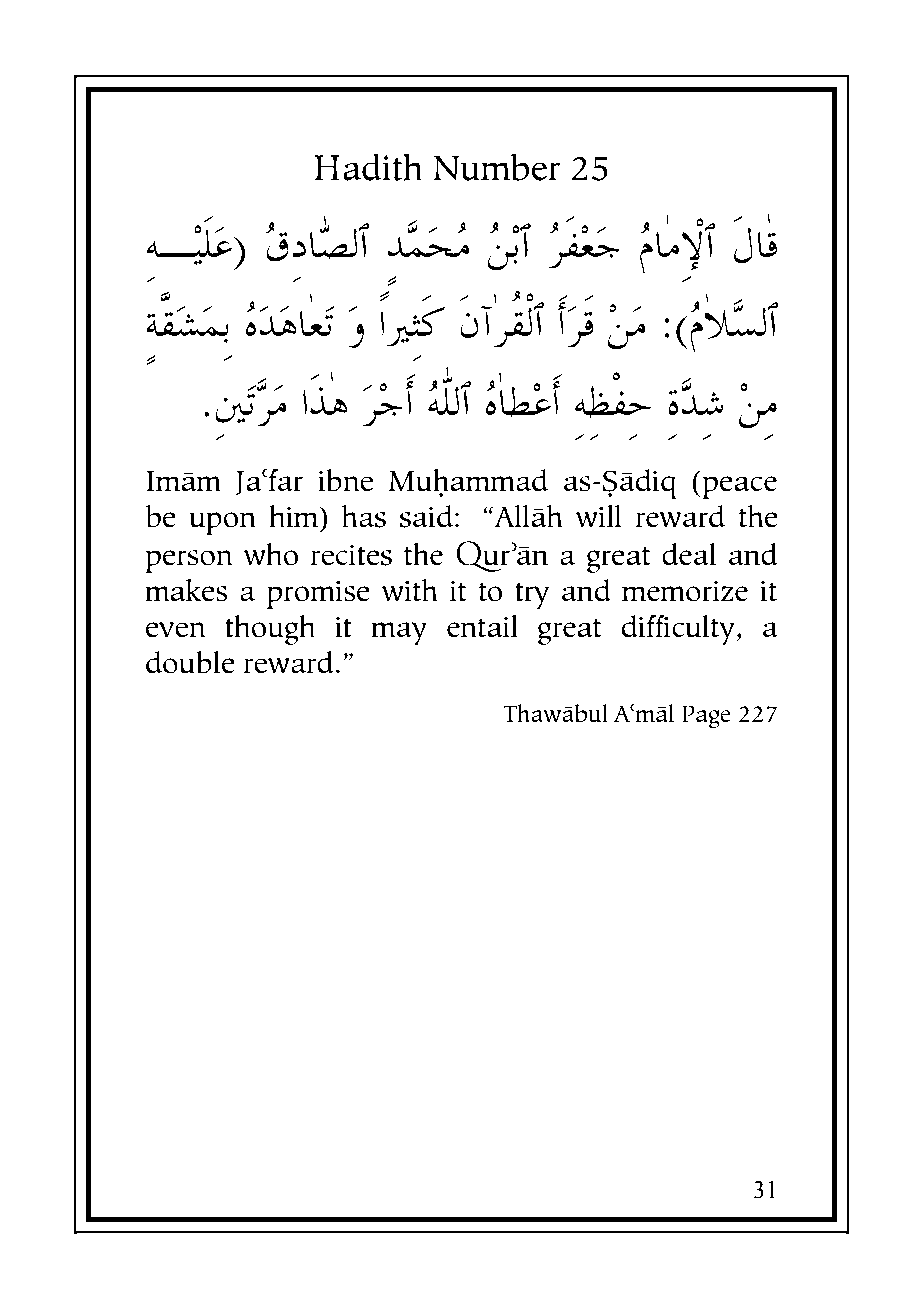  What do you see at coordinates (294, 516) in the image?
I see `him` at bounding box center [294, 516].
